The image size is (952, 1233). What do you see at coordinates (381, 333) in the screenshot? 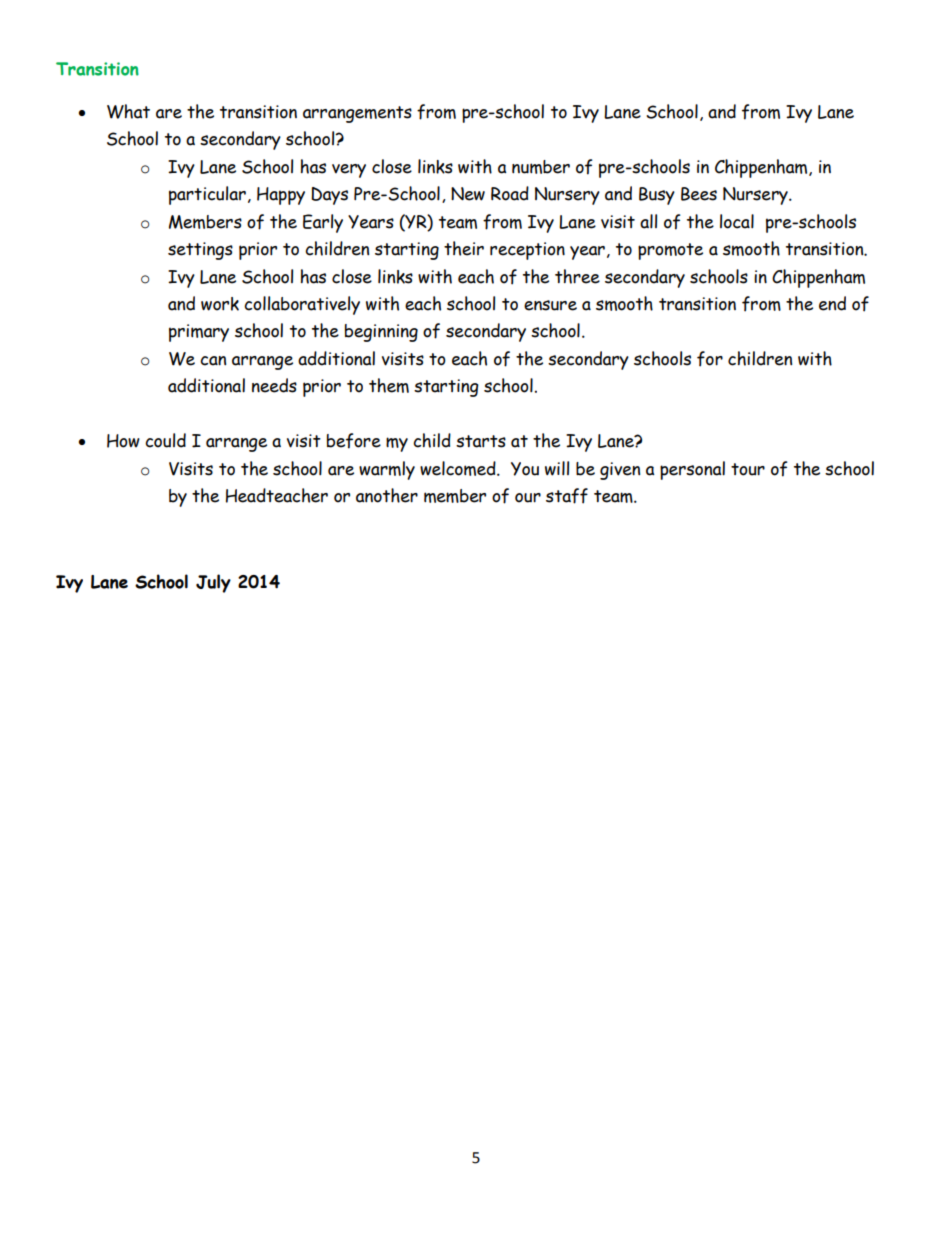
I see `beginning` at bounding box center [381, 333].
